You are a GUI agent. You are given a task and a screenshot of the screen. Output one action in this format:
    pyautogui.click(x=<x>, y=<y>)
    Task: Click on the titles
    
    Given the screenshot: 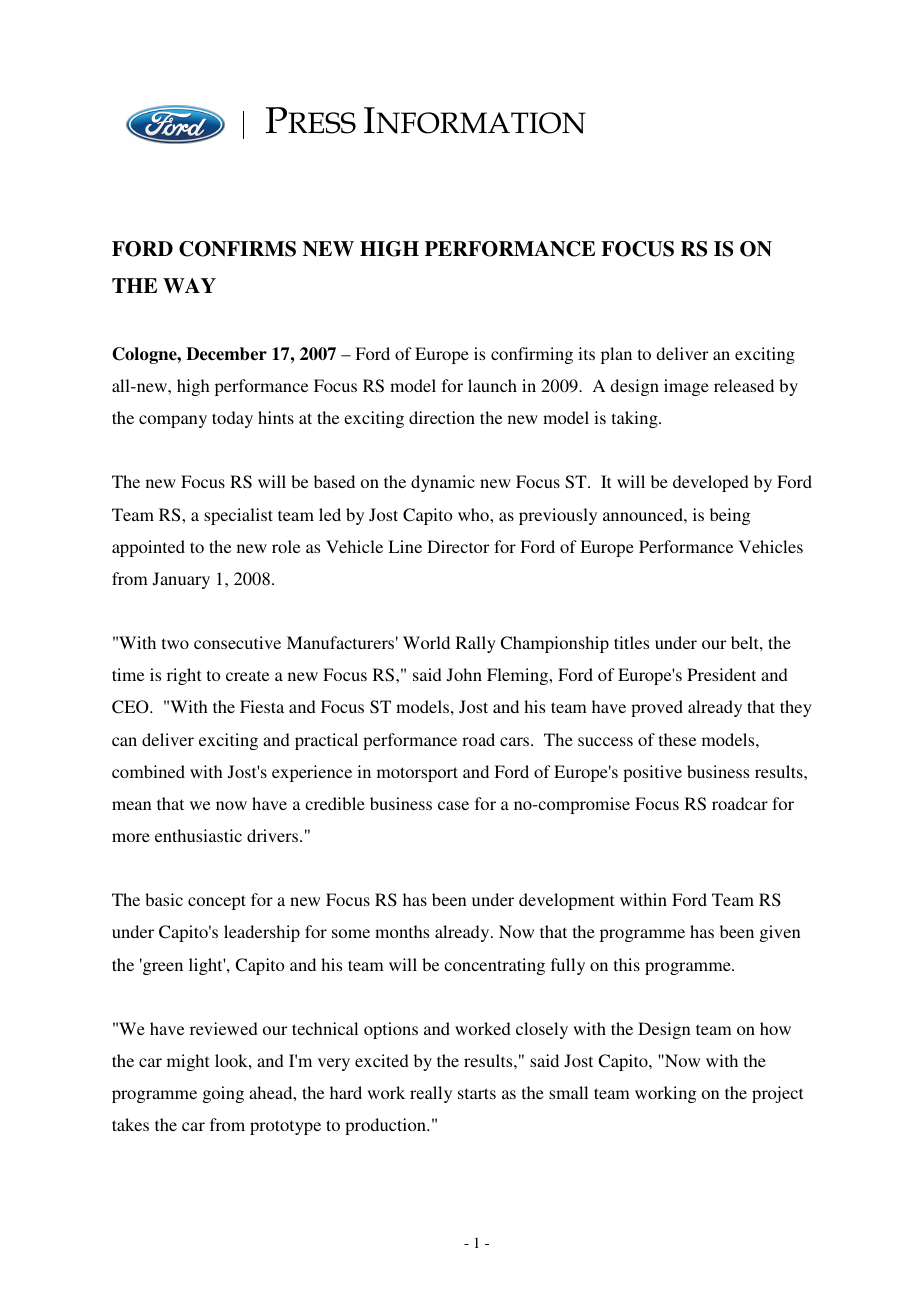 What is the action you would take?
    pyautogui.click(x=631, y=642)
